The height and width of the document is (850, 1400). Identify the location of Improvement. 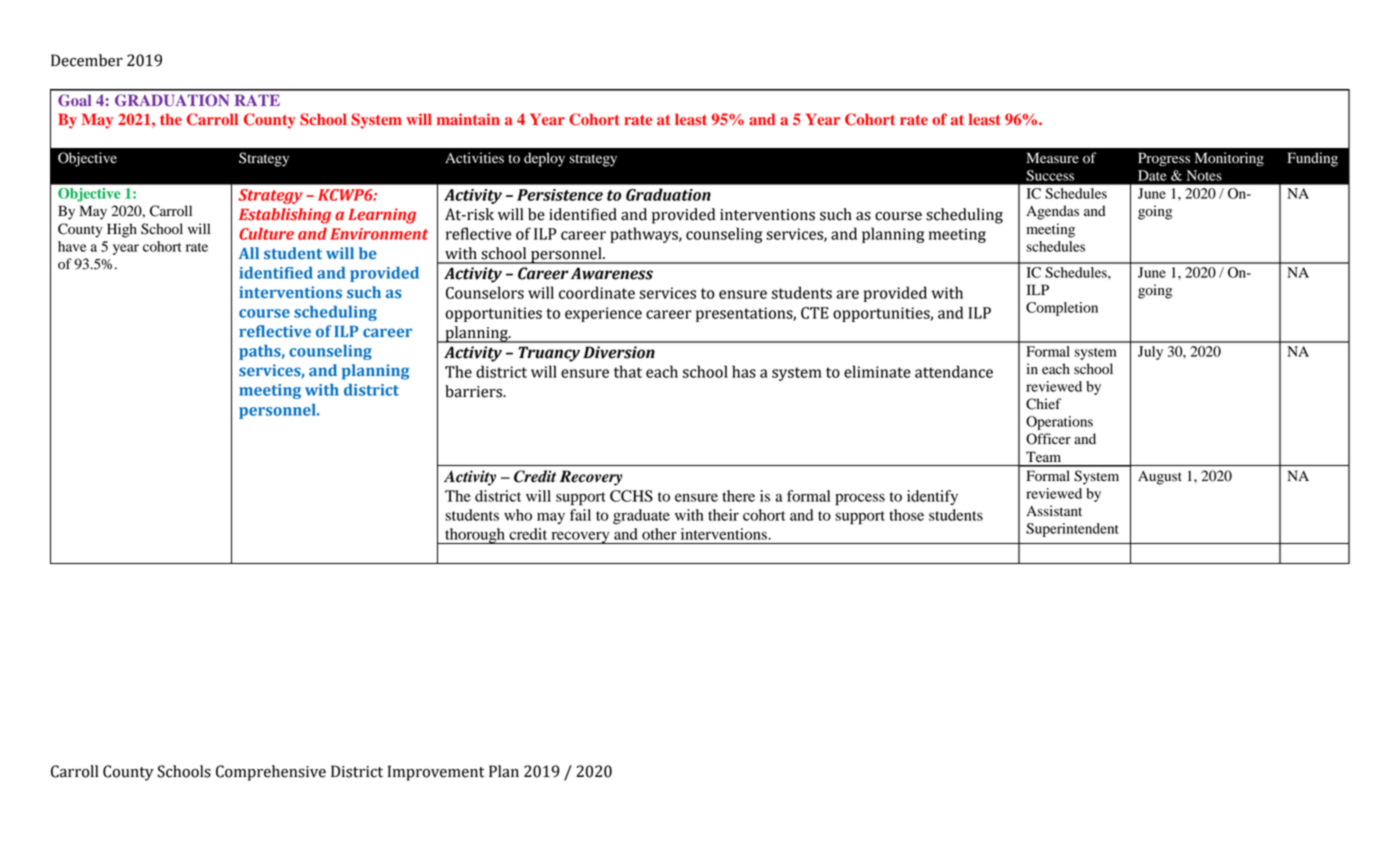
(436, 773).
